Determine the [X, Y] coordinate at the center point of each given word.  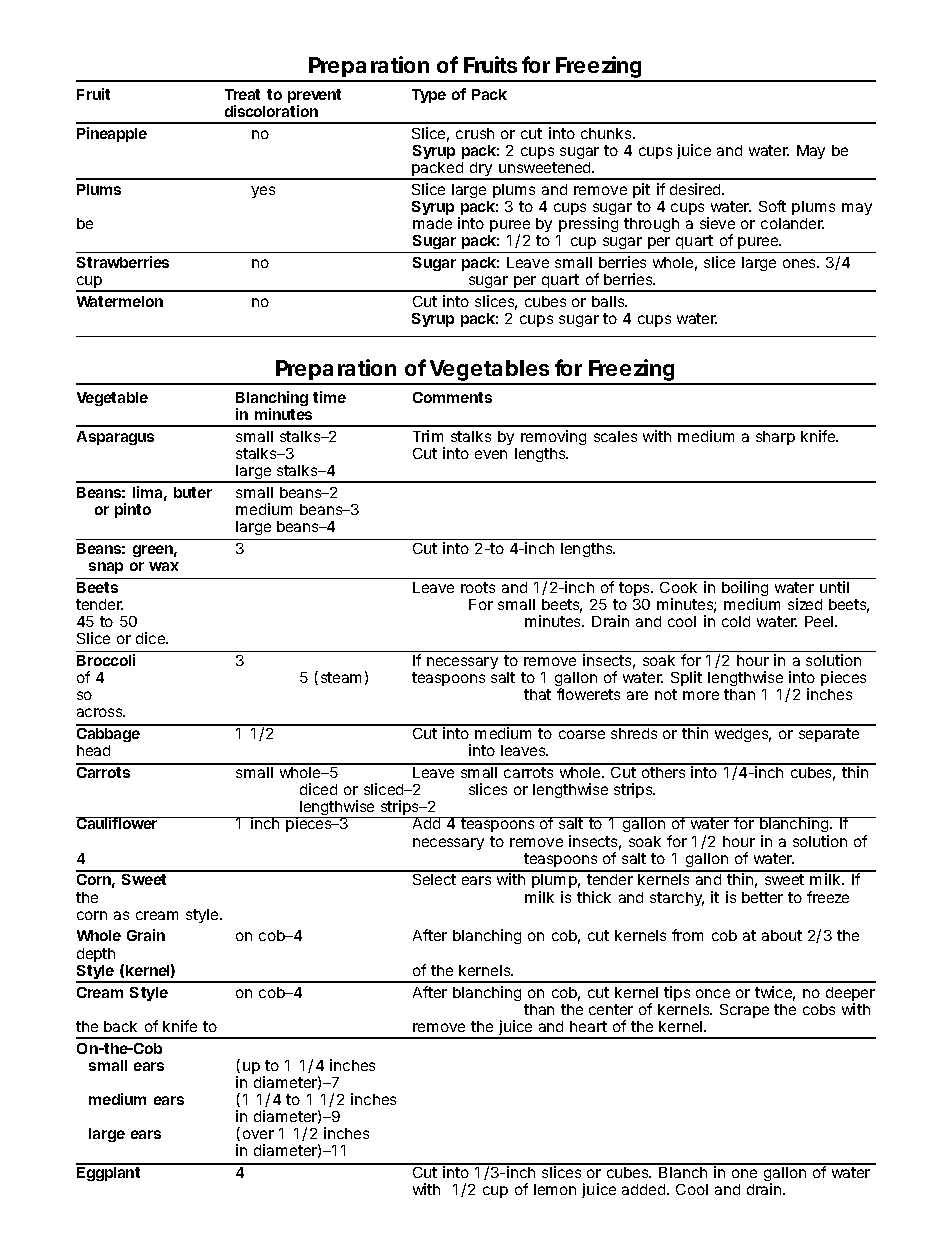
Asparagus [115, 438]
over [258, 1134]
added [645, 1189]
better [762, 897]
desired [697, 189]
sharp [775, 438]
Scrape [744, 1011]
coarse [582, 734]
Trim [428, 436]
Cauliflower [118, 823]
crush [475, 133]
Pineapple [112, 134]
